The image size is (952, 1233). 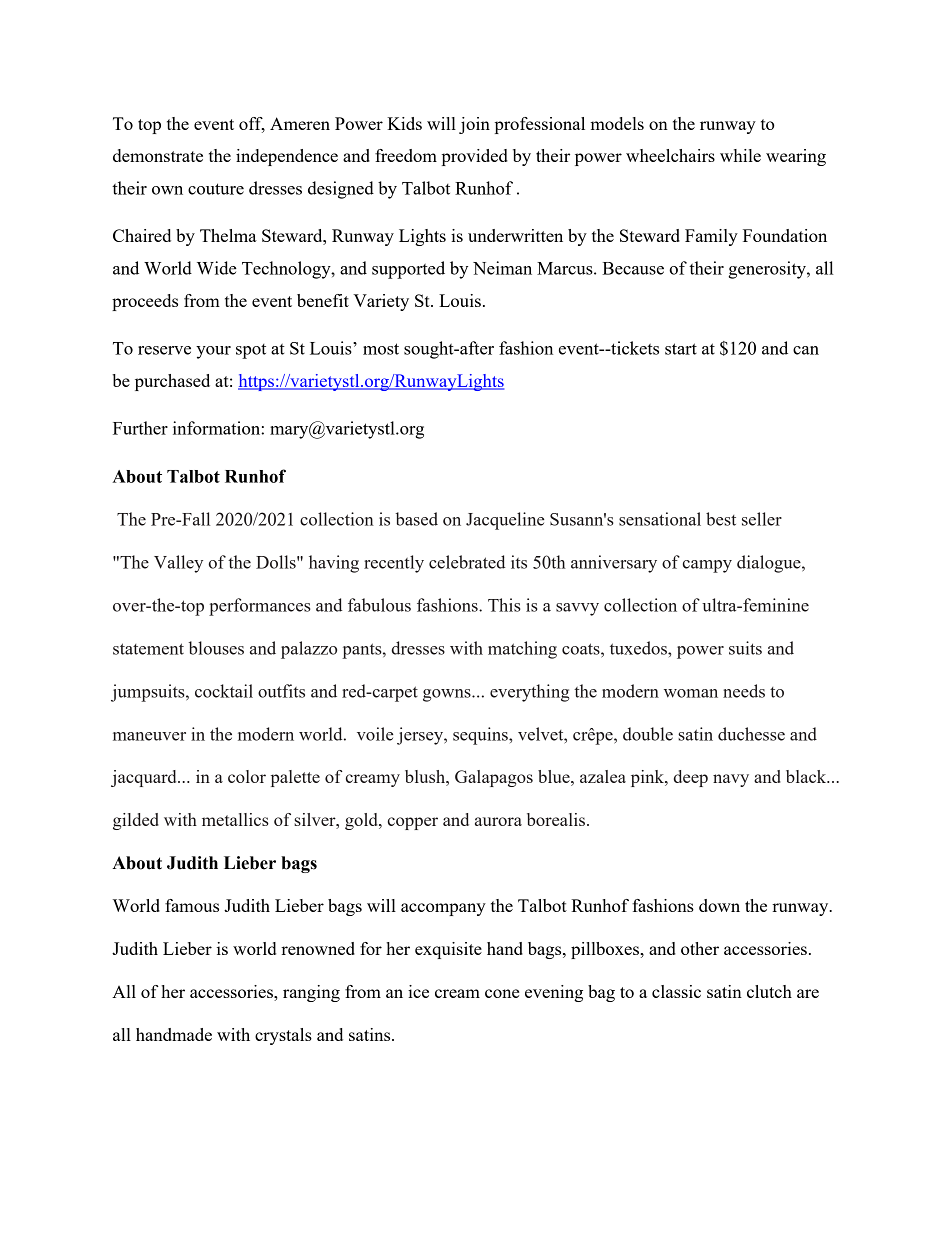 What do you see at coordinates (740, 155) in the screenshot?
I see `while` at bounding box center [740, 155].
